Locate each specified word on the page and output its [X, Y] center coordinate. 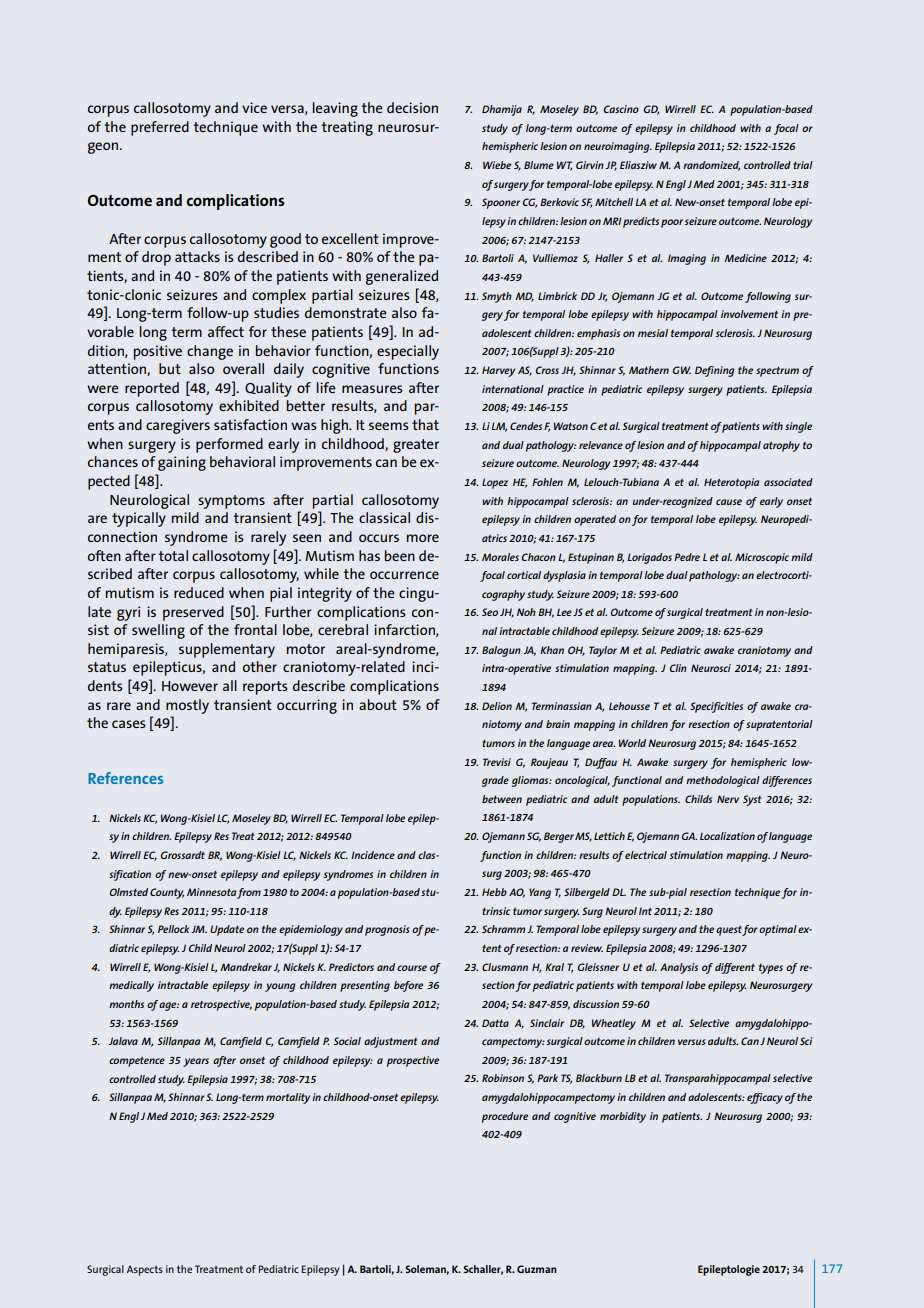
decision [412, 107]
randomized [711, 166]
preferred [160, 128]
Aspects [145, 1270]
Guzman [536, 1269]
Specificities [716, 707]
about [378, 704]
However [190, 686]
